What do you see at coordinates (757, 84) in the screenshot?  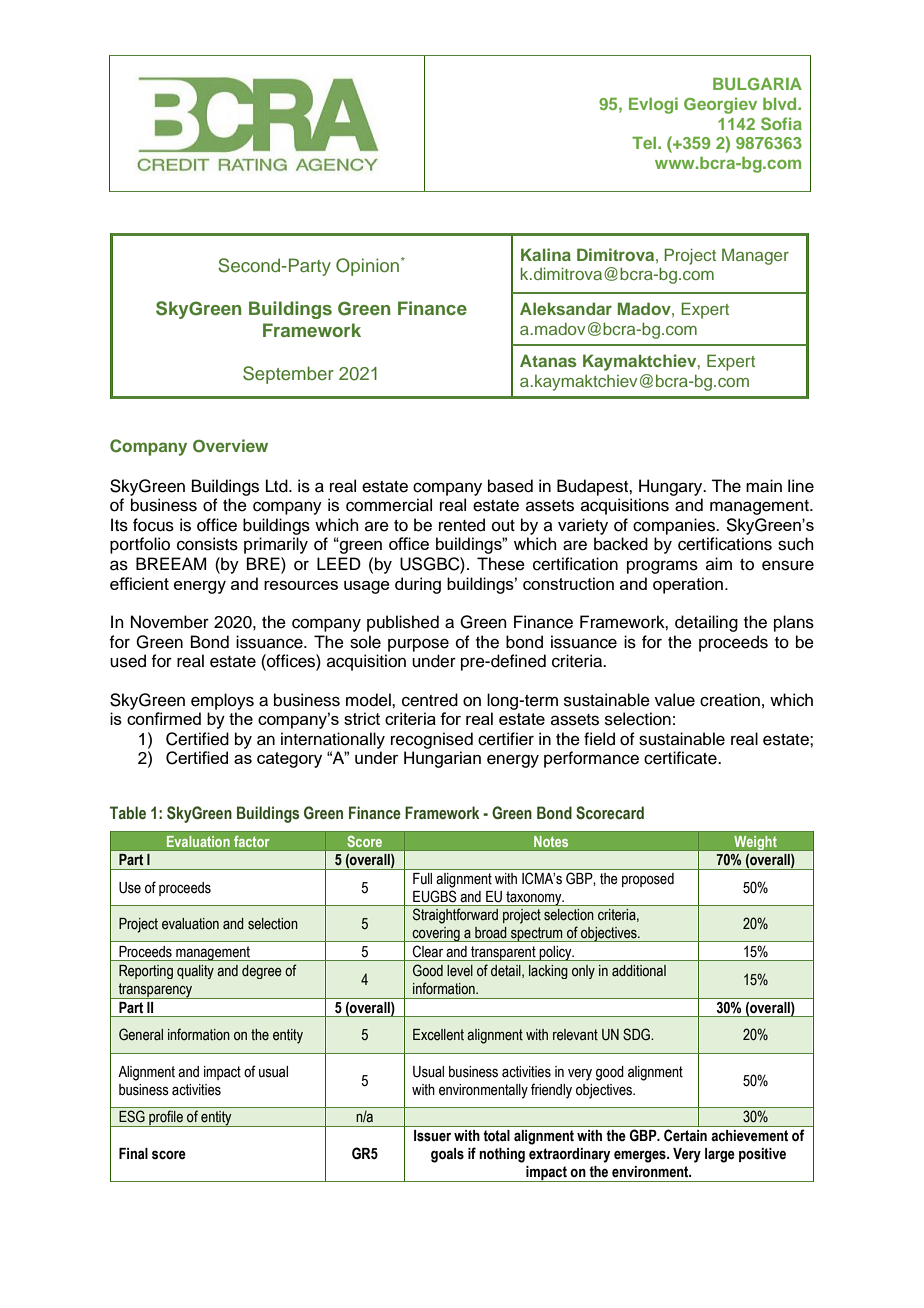 I see `BULGARIA` at bounding box center [757, 84].
